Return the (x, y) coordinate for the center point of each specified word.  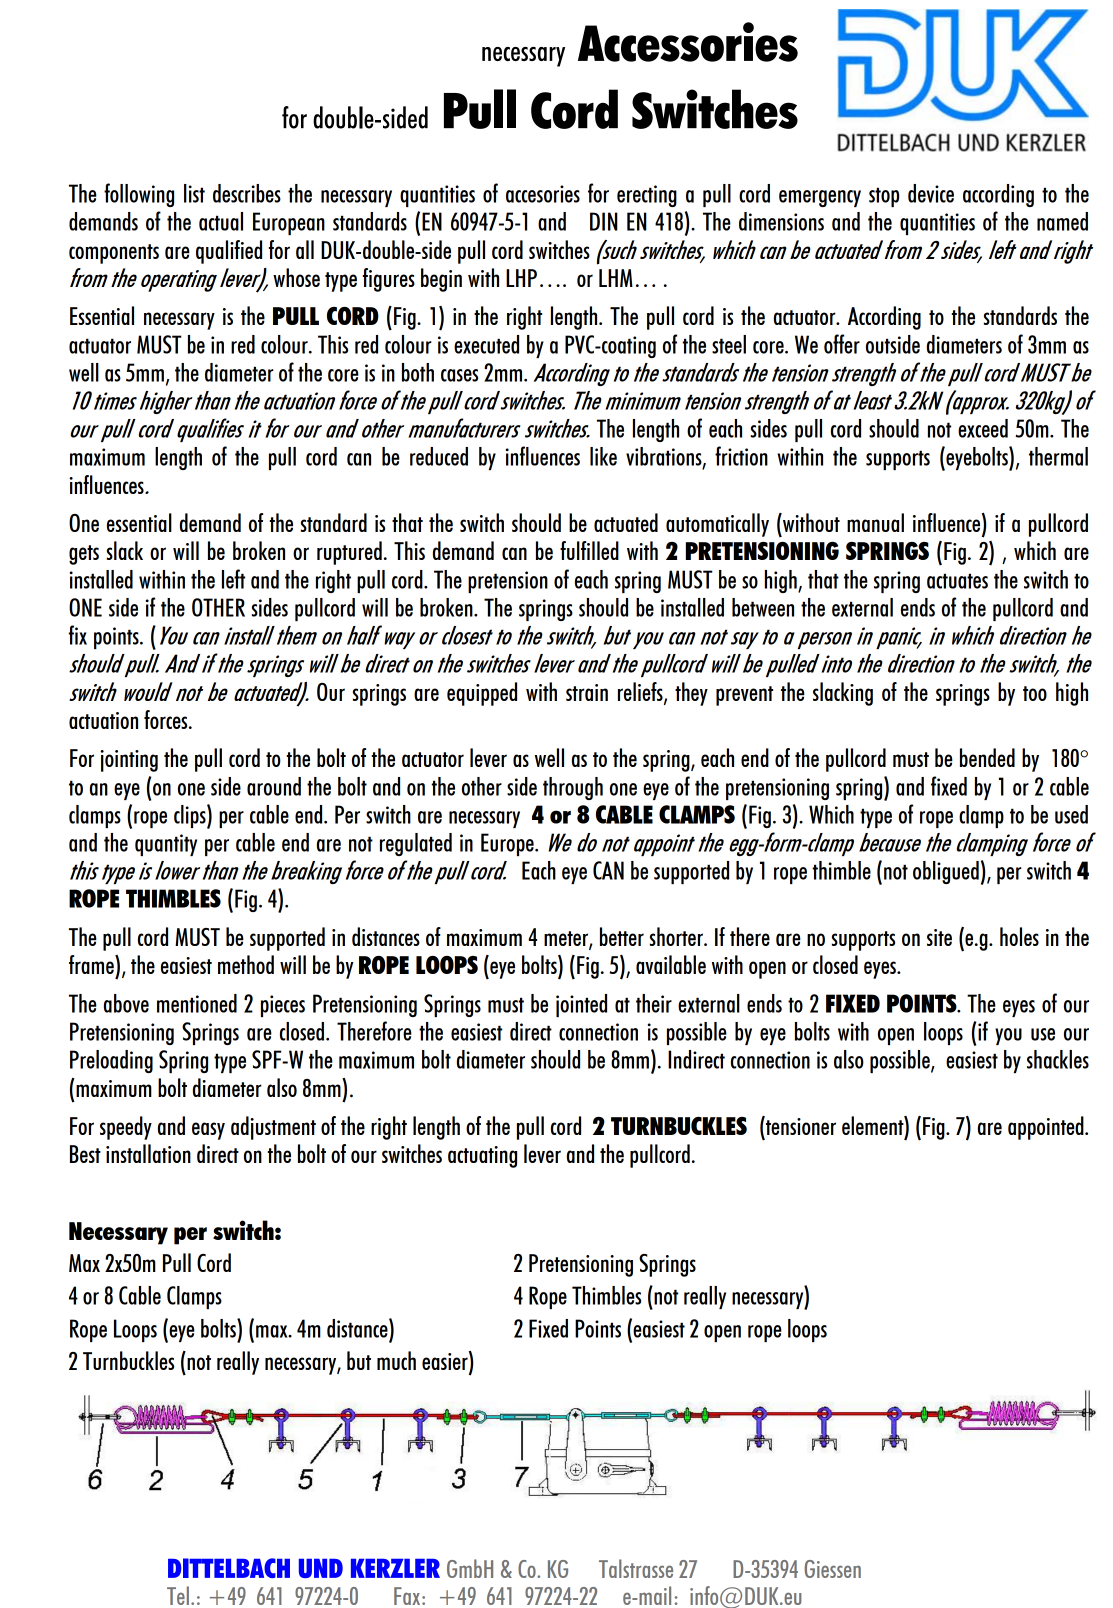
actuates (957, 581)
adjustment (273, 1128)
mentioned (197, 1003)
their (654, 1003)
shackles (1058, 1059)
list (194, 193)
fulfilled (589, 550)
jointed (581, 1005)
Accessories (688, 42)
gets (84, 555)
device (931, 193)
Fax (408, 1596)
